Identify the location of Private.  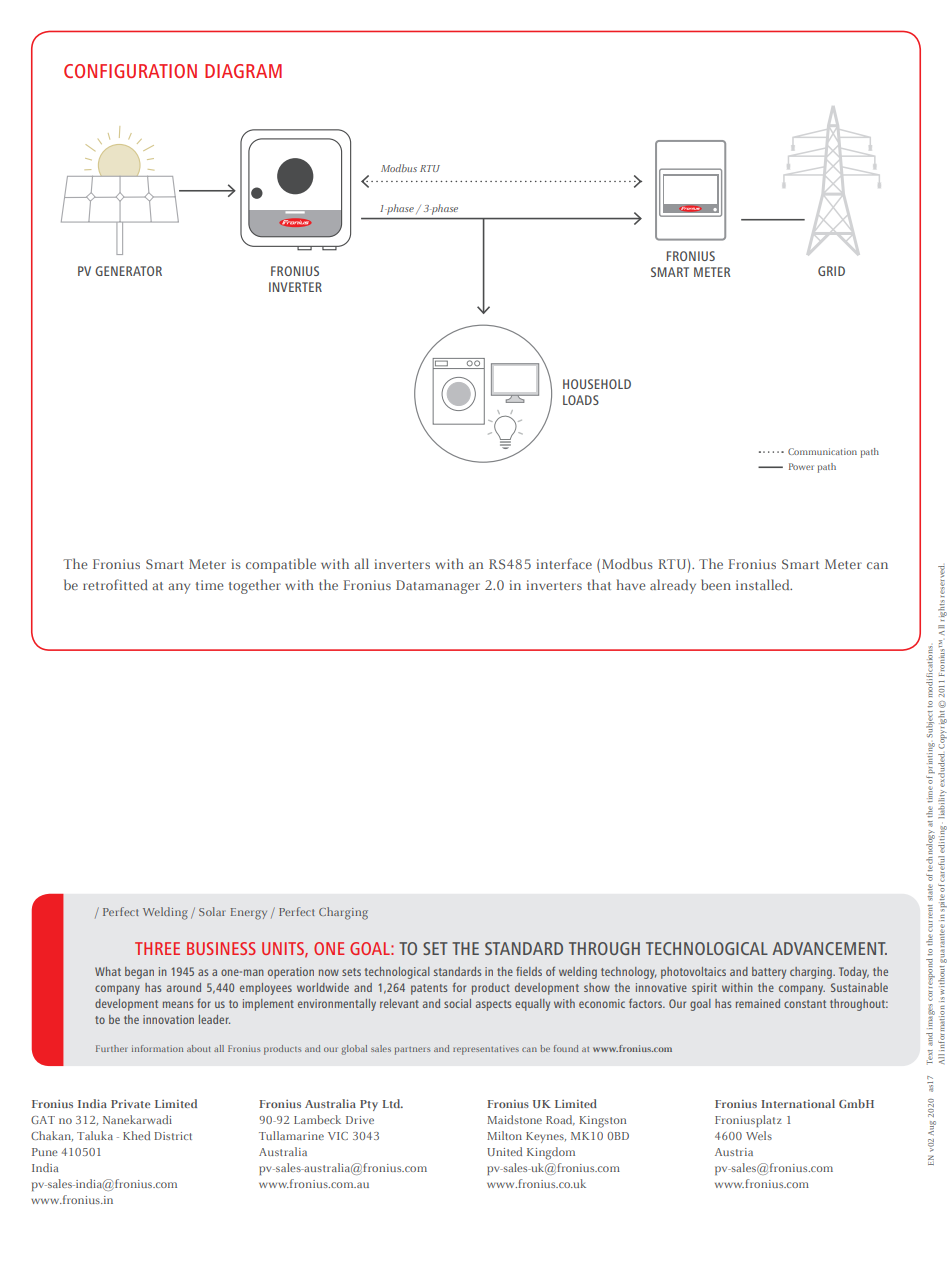
(130, 1104).
